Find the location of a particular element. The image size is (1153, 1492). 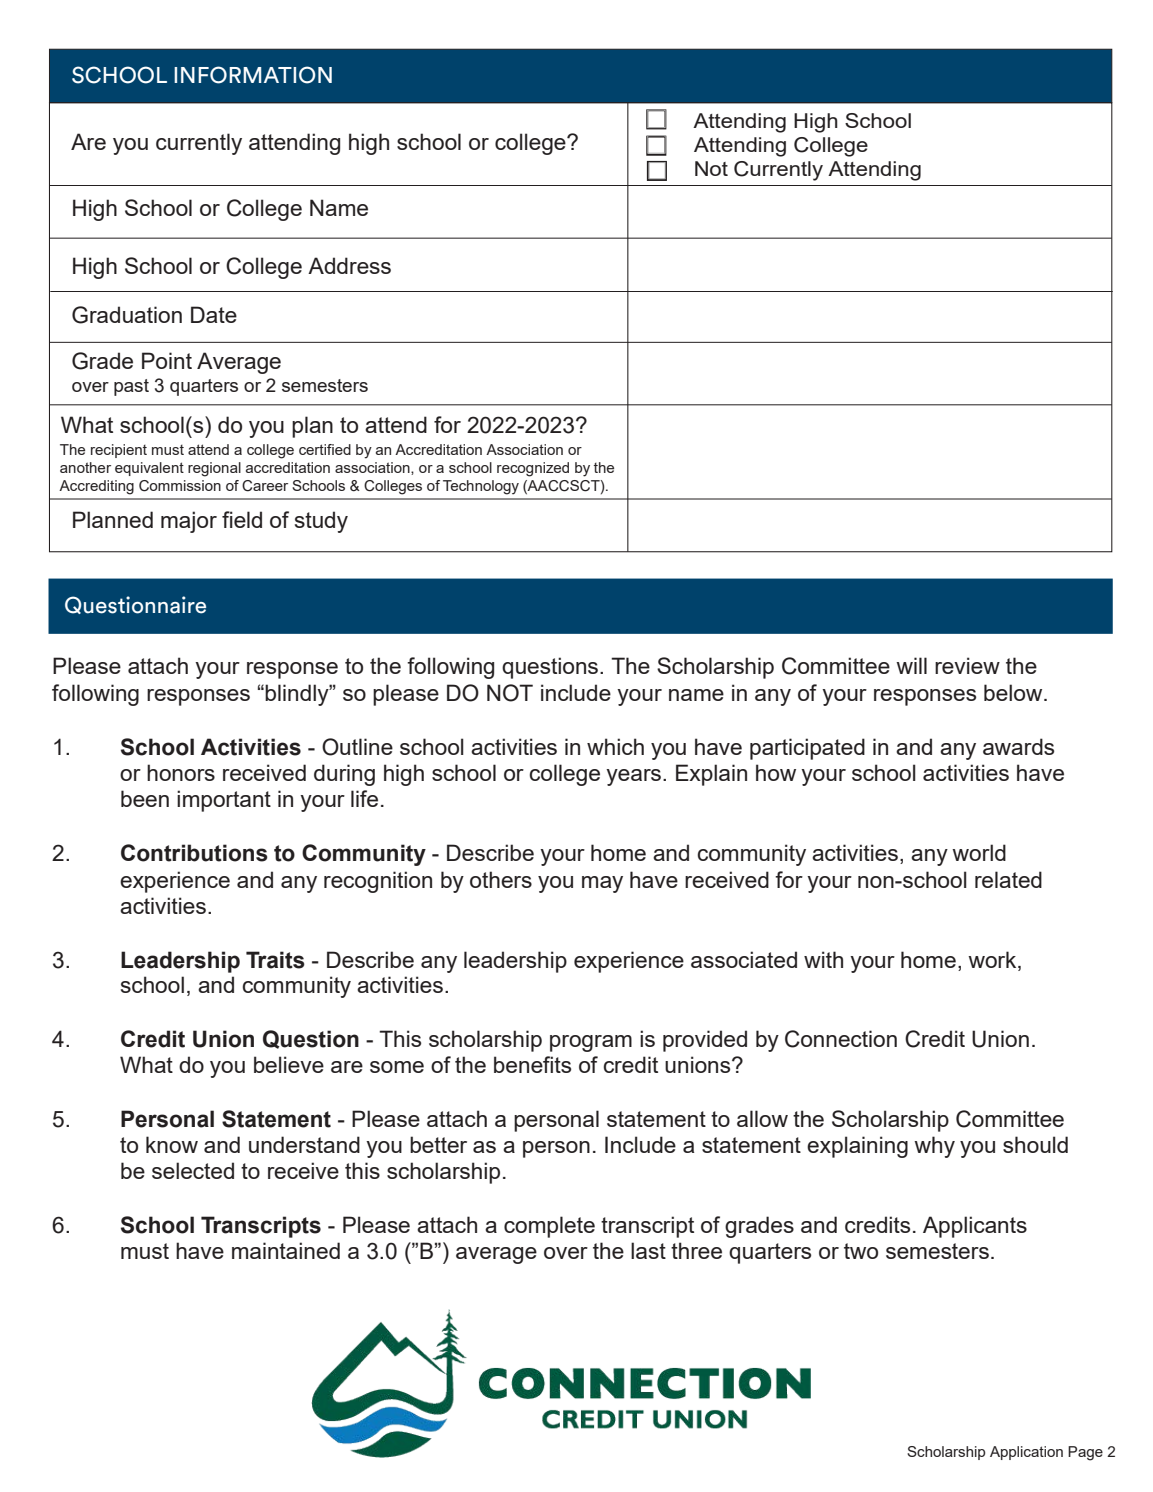

maintained is located at coordinates (286, 1250).
